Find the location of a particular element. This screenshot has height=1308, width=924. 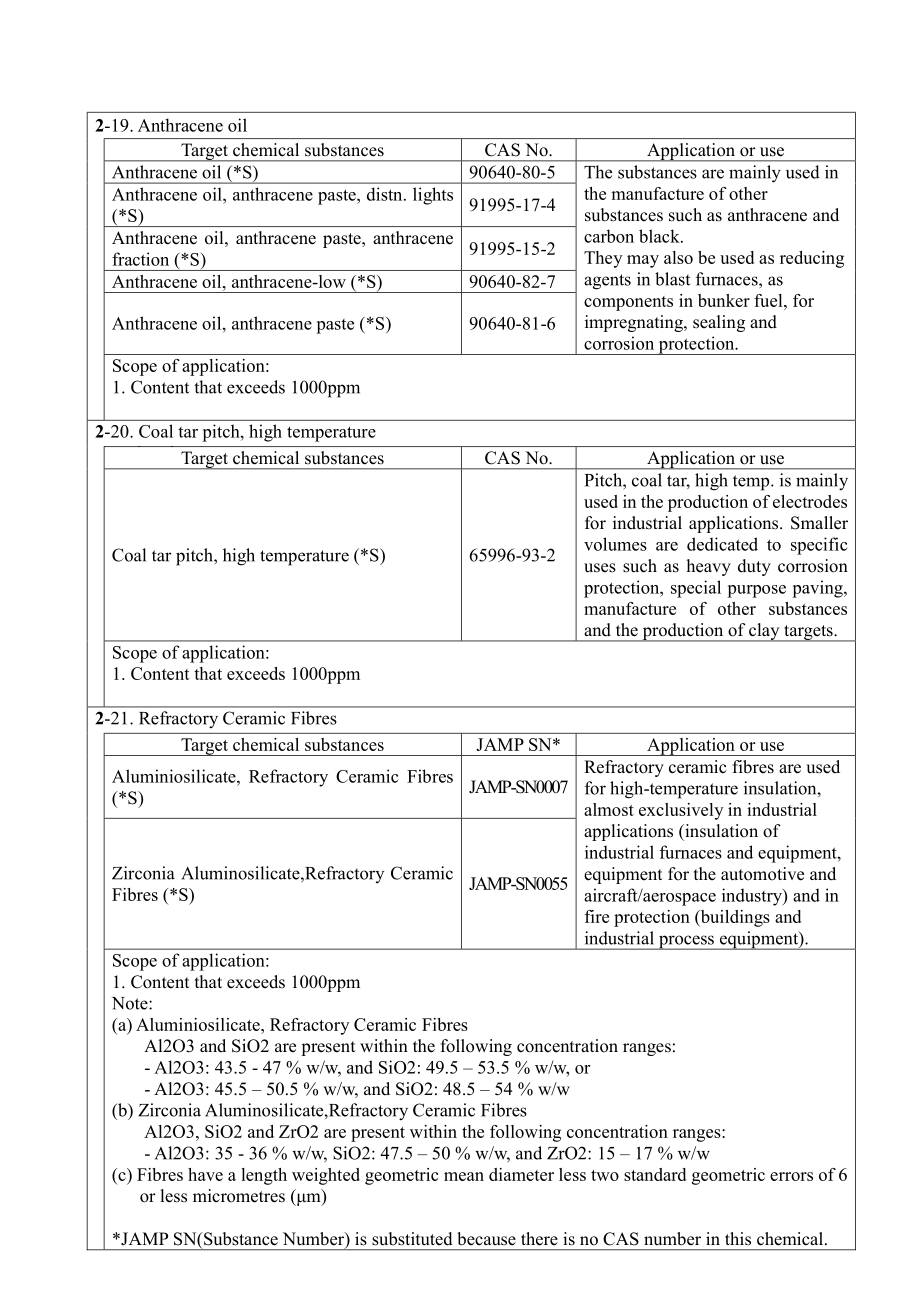

have is located at coordinates (205, 1174).
